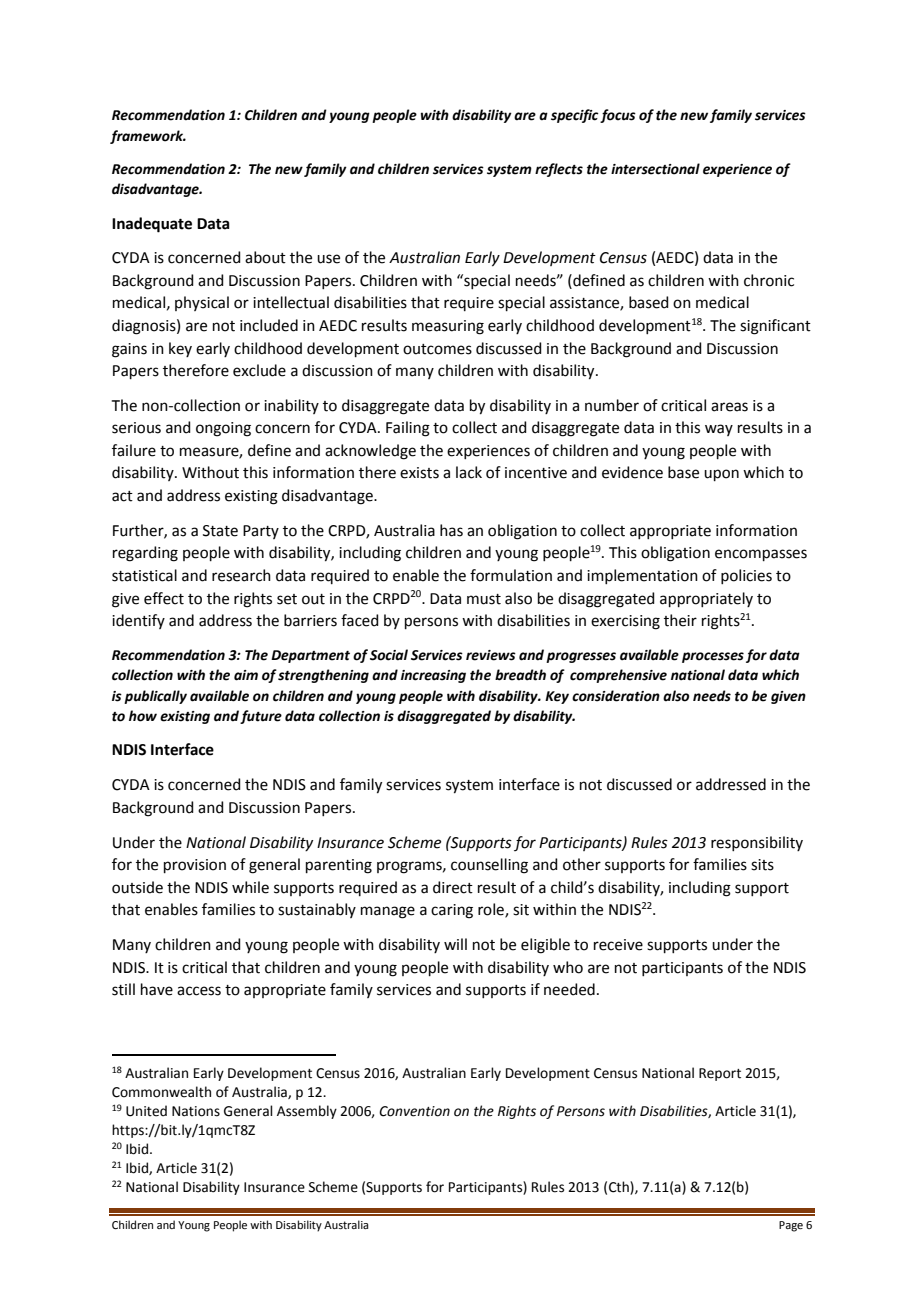  What do you see at coordinates (655, 169) in the screenshot?
I see `intersectional` at bounding box center [655, 169].
